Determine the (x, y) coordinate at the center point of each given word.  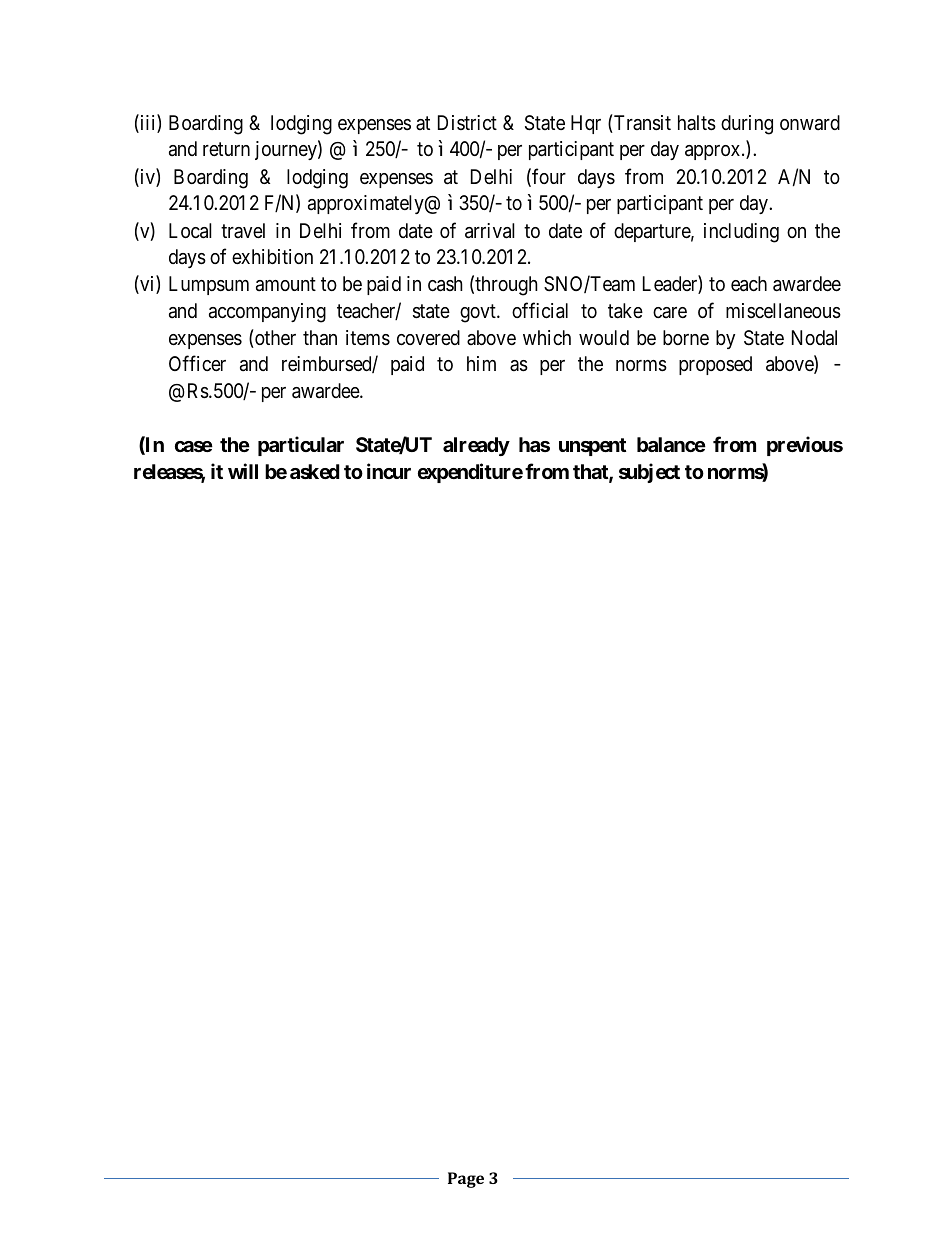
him (481, 363)
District (467, 122)
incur (389, 471)
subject (649, 473)
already (476, 446)
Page (466, 1180)
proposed (715, 365)
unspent (592, 447)
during (747, 125)
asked (315, 471)
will (243, 471)
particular (301, 446)
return (226, 149)
